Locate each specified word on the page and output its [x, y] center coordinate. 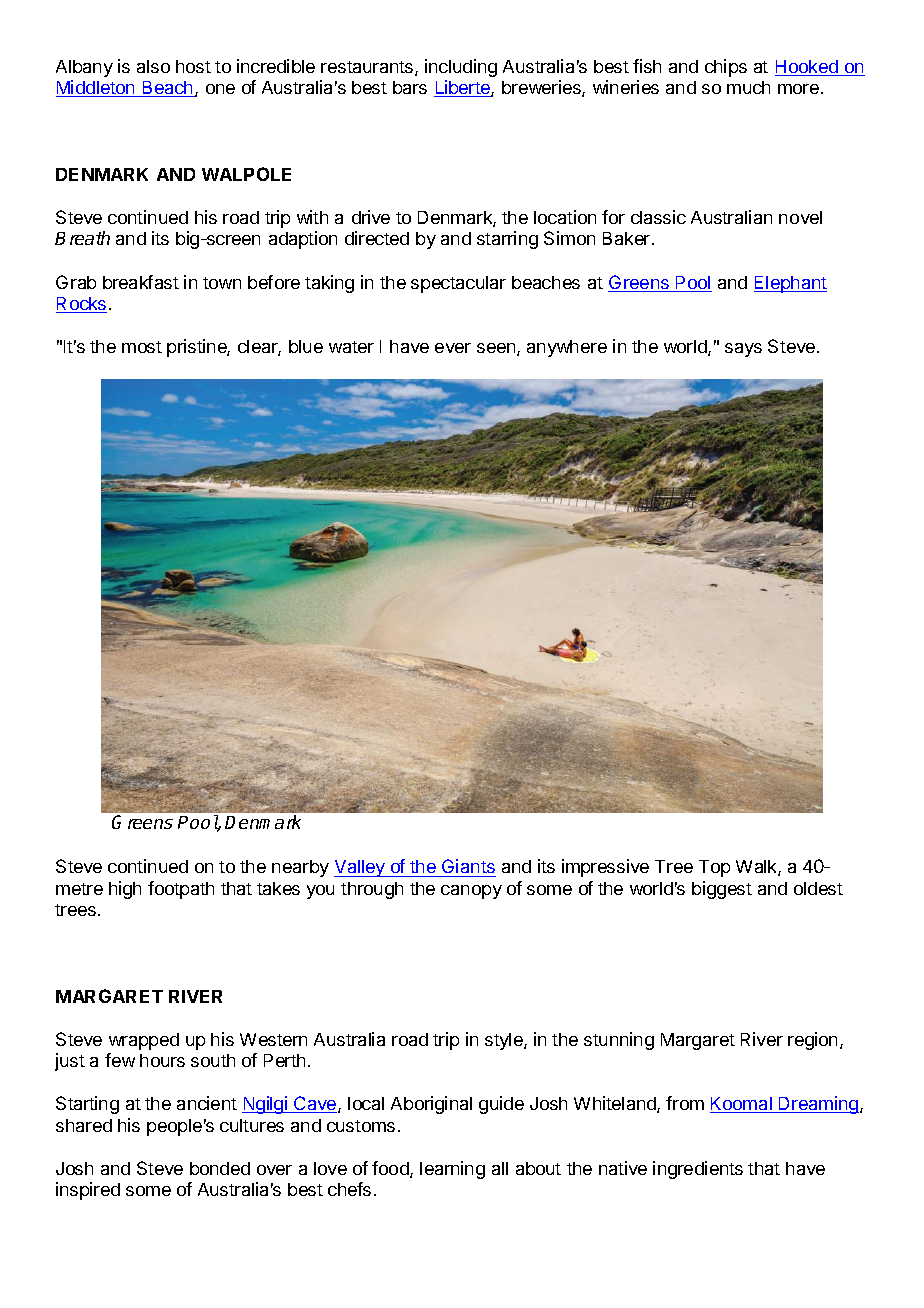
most [142, 347]
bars [410, 87]
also [153, 66]
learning [452, 1170]
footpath [181, 890]
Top [714, 868]
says [743, 350]
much [748, 87]
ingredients [698, 1170]
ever [453, 348]
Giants [468, 868]
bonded [220, 1168]
